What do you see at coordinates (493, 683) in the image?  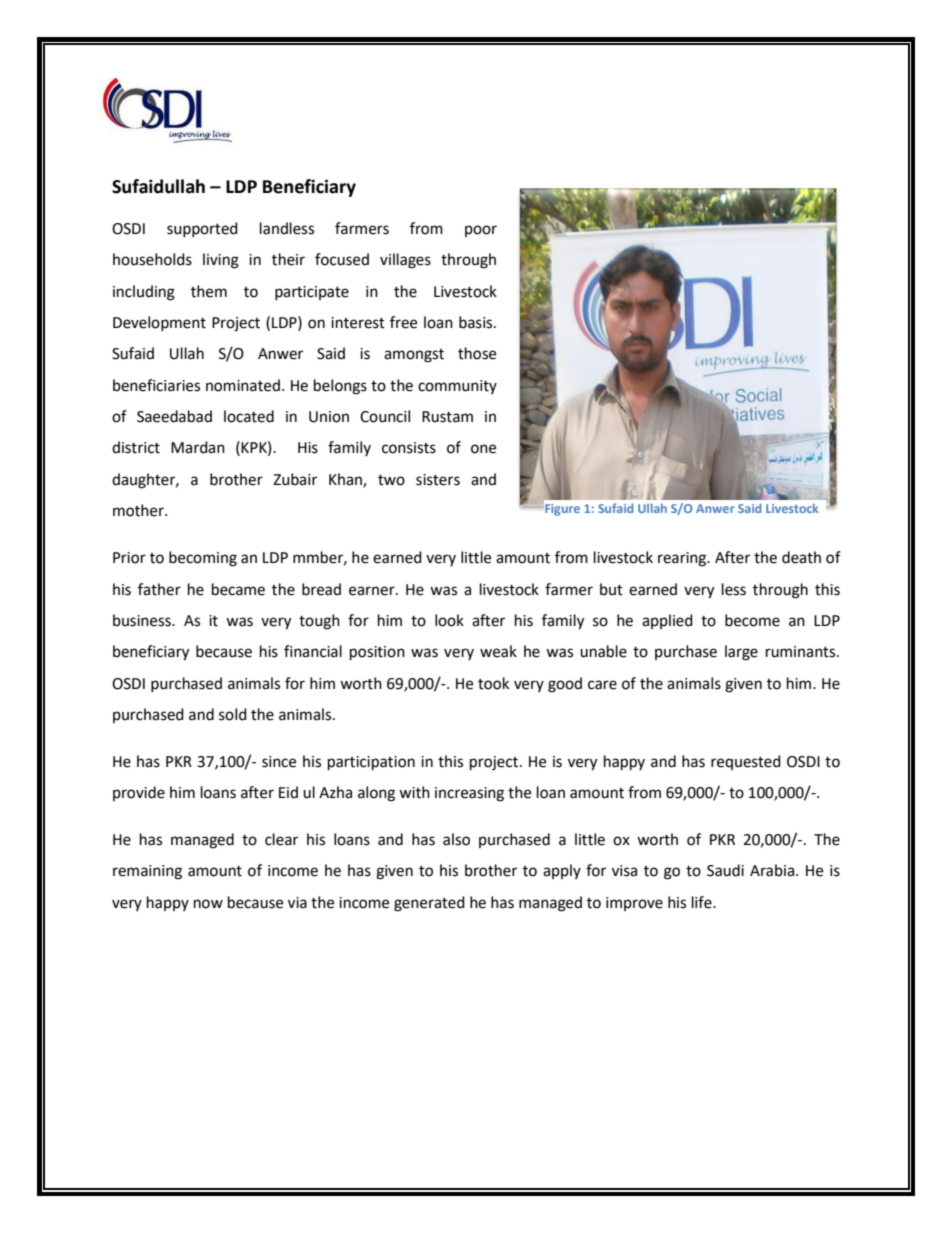 I see `took` at bounding box center [493, 683].
